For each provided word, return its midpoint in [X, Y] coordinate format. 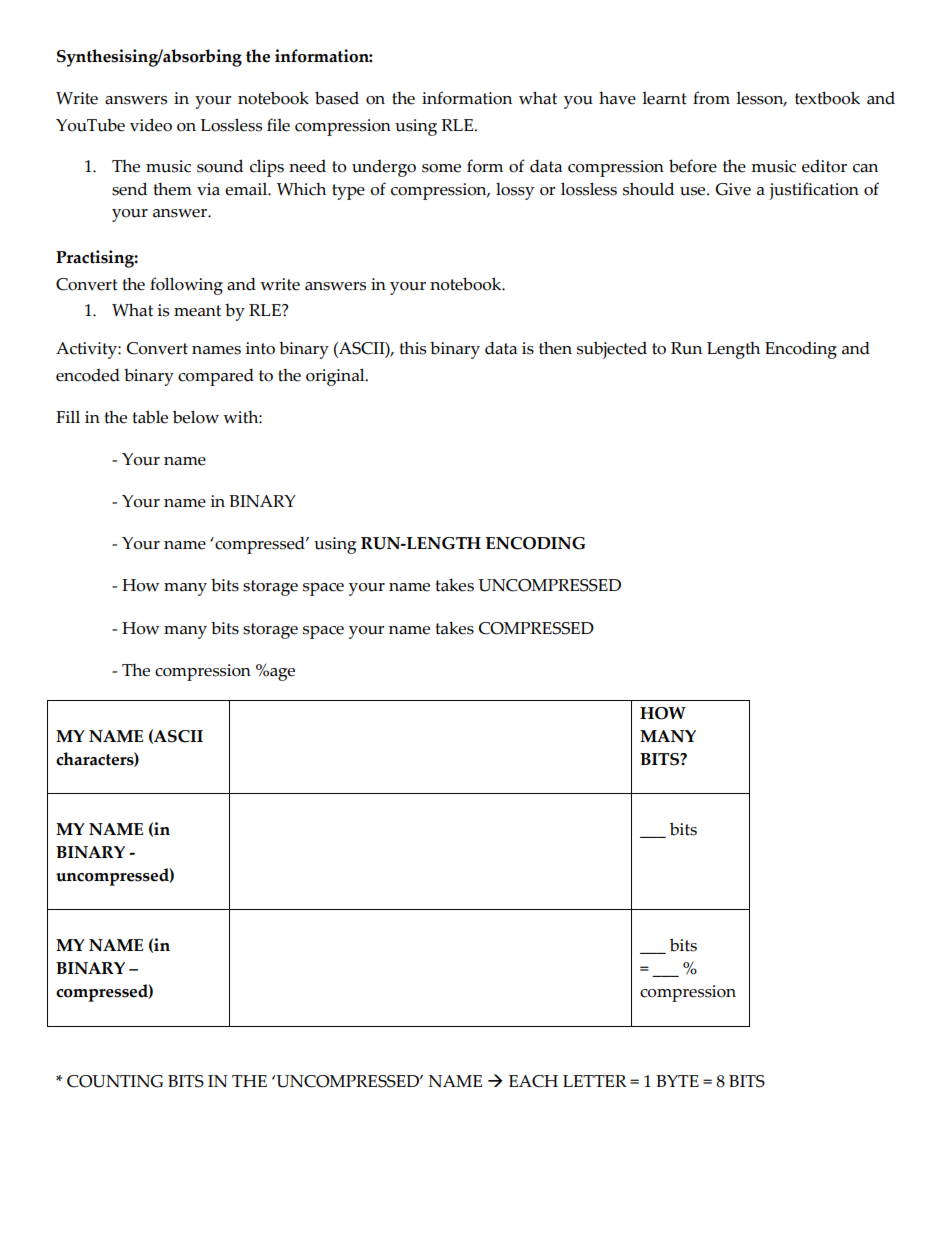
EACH [533, 1081]
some [441, 168]
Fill [68, 416]
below [196, 417]
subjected [612, 350]
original [336, 377]
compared [216, 377]
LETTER [595, 1081]
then [555, 348]
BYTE [677, 1081]
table [150, 417]
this [412, 348]
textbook [827, 98]
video [151, 125]
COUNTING [115, 1081]
